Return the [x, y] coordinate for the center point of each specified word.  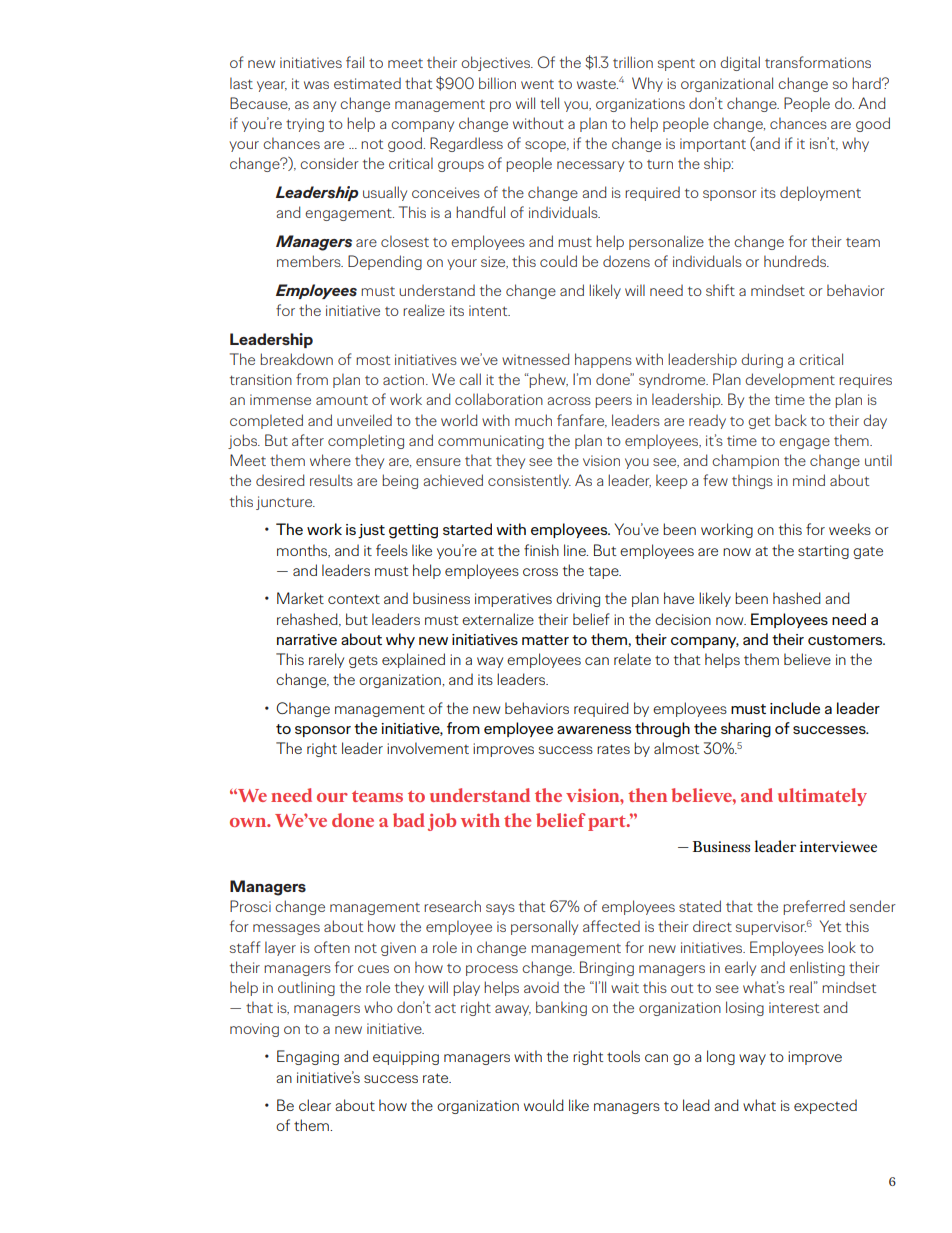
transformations [818, 62]
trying [305, 125]
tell [549, 103]
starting [823, 552]
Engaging [308, 1057]
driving [578, 599]
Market [300, 598]
